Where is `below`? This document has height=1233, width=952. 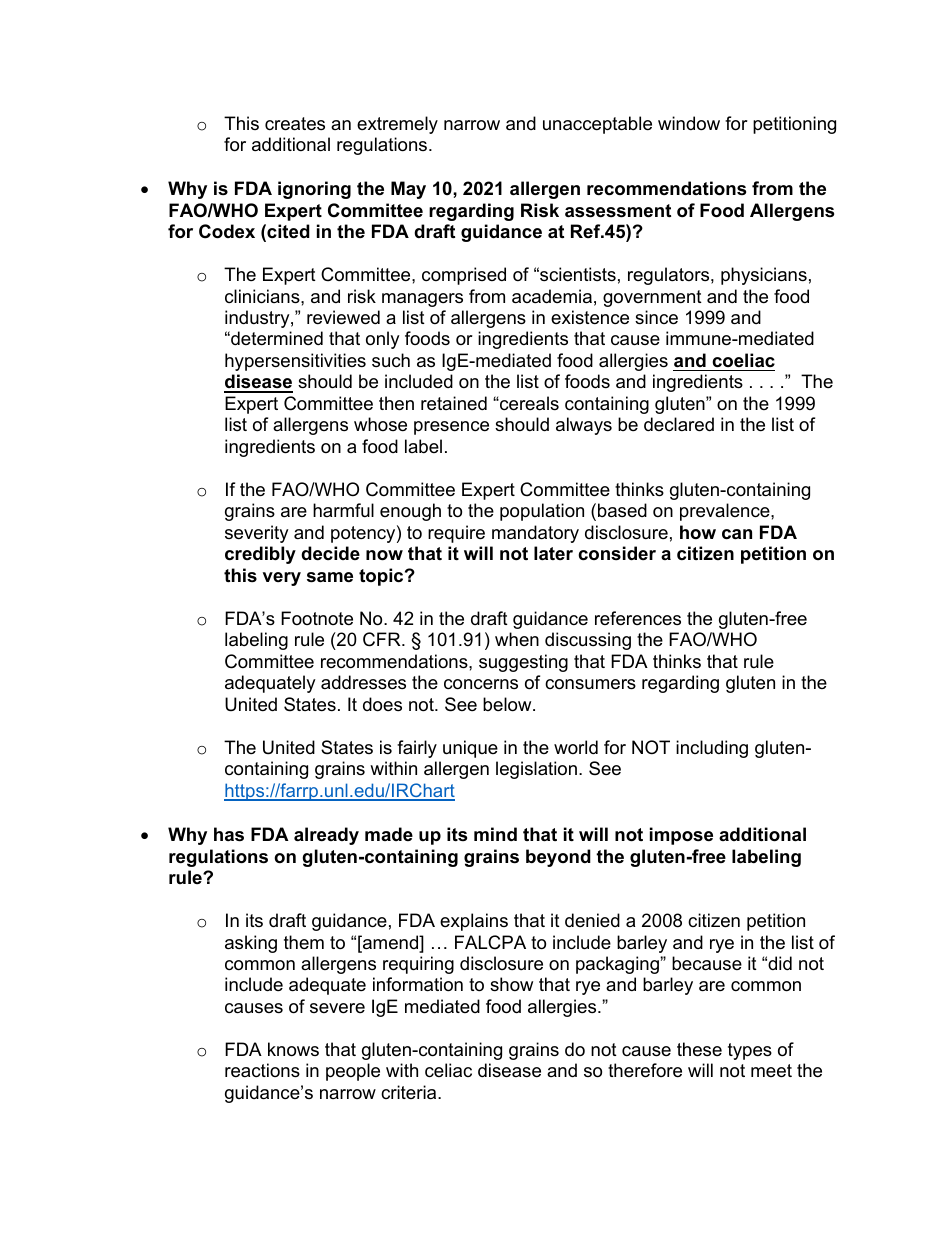 below is located at coordinates (508, 704).
